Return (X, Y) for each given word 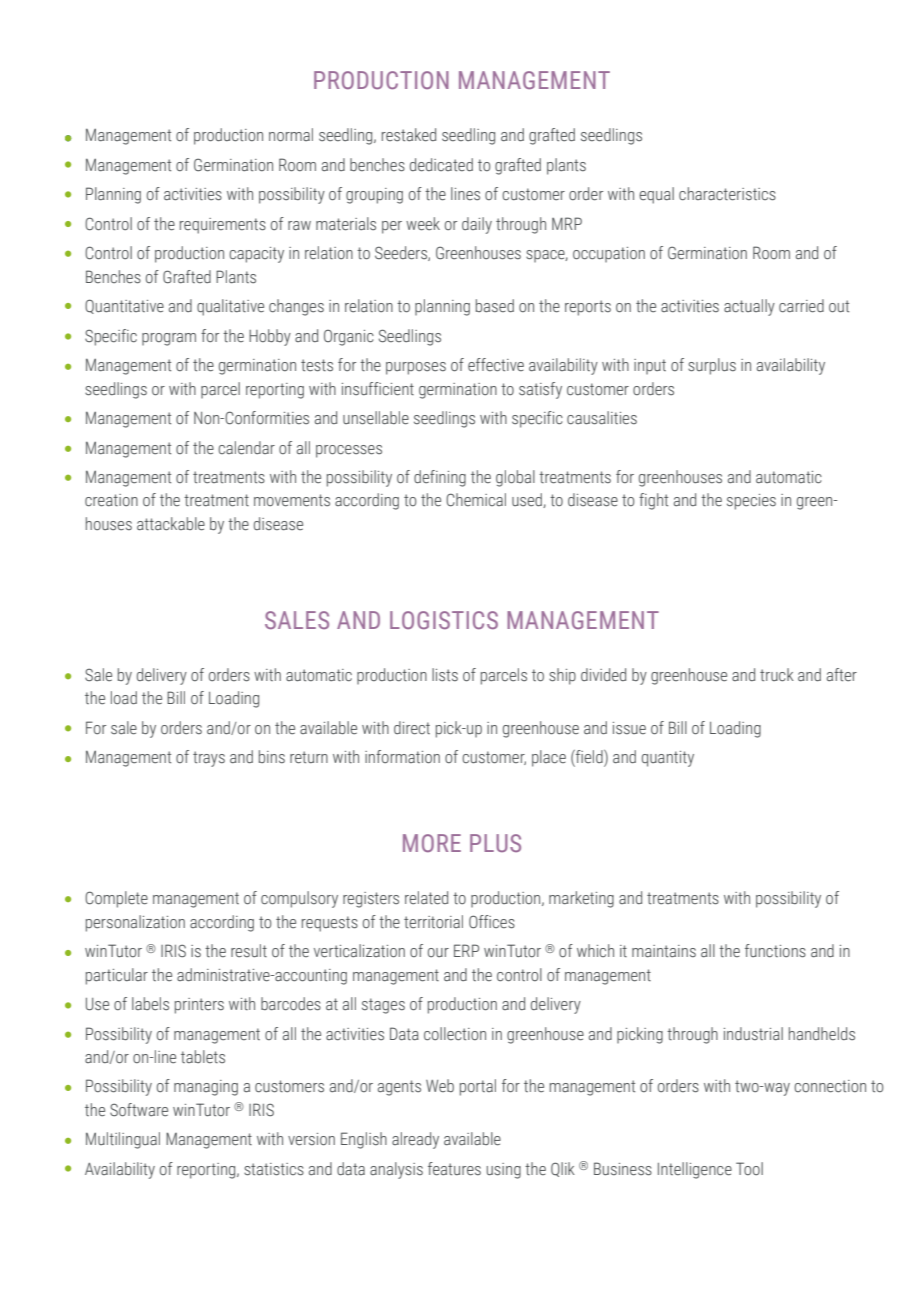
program (169, 339)
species (751, 502)
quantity (668, 759)
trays (209, 759)
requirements (223, 226)
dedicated (441, 165)
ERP (466, 950)
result (249, 951)
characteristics (727, 194)
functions (775, 951)
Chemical (476, 500)
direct (412, 728)
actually (749, 307)
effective (496, 365)
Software (139, 1110)
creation (111, 500)
